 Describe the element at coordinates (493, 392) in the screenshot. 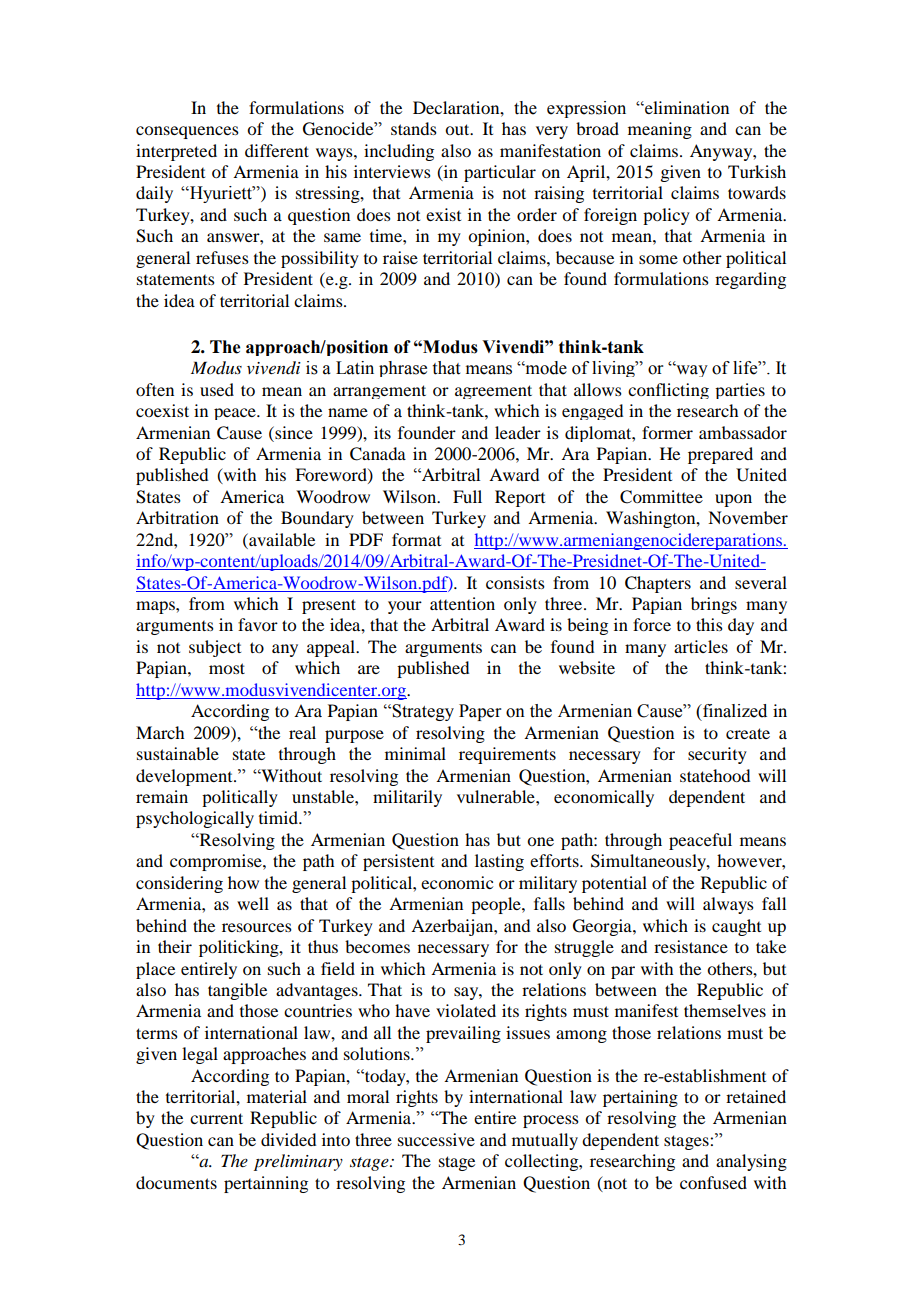

I see `agreement` at that location.
